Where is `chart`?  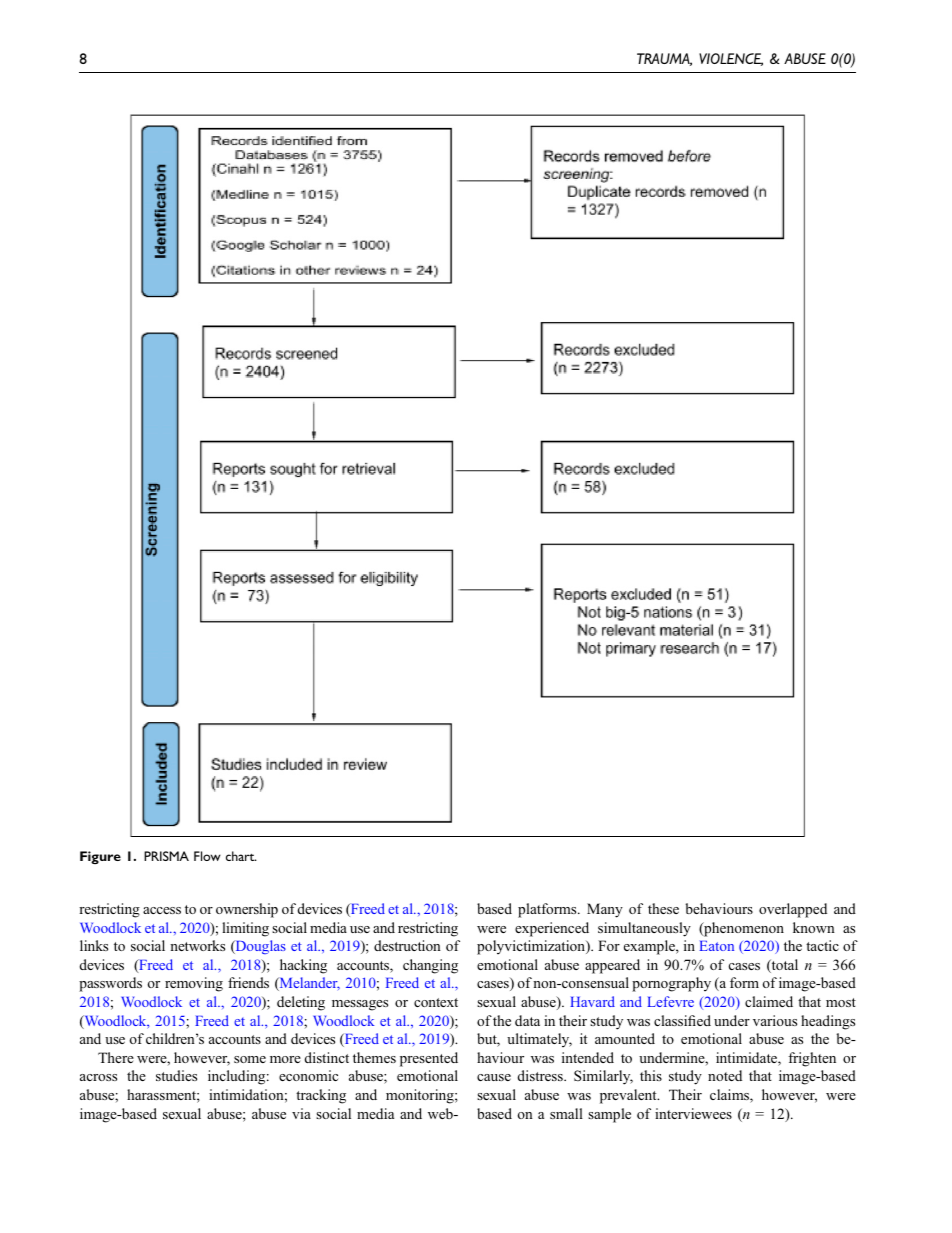
chart is located at coordinates (241, 856).
